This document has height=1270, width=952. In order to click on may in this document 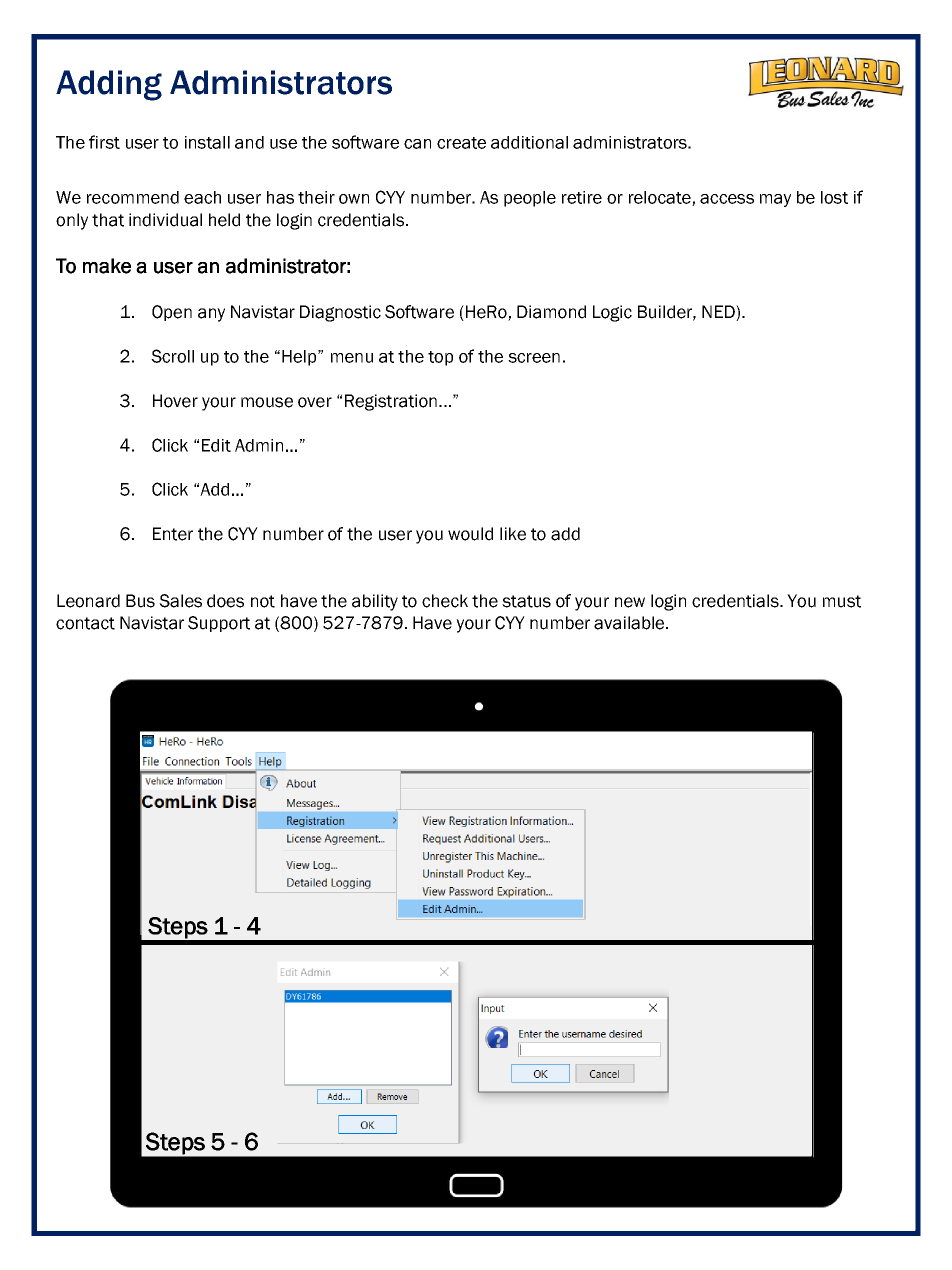, I will do `click(775, 200)`.
